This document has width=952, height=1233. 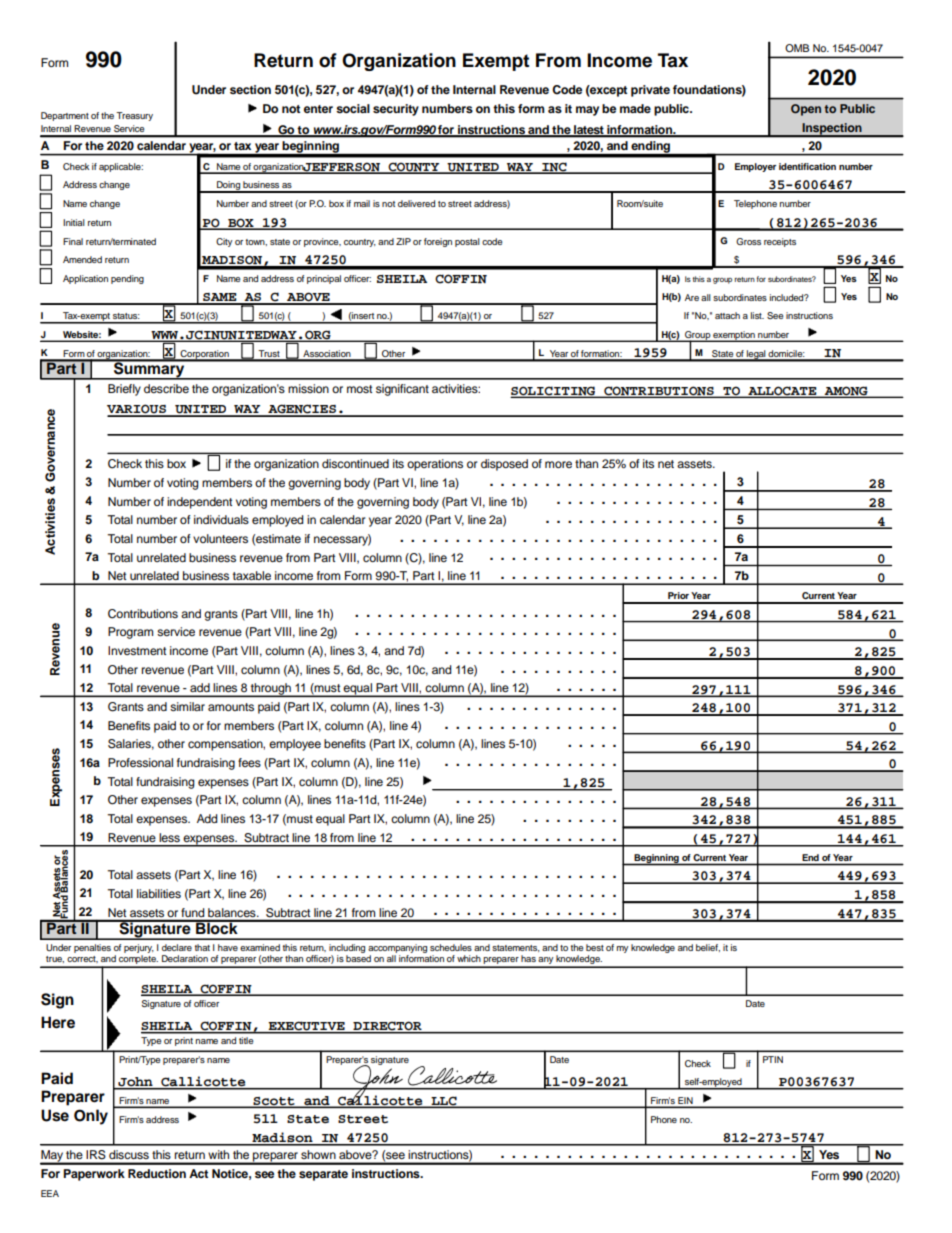 What do you see at coordinates (134, 116) in the document?
I see `Treasury` at bounding box center [134, 116].
